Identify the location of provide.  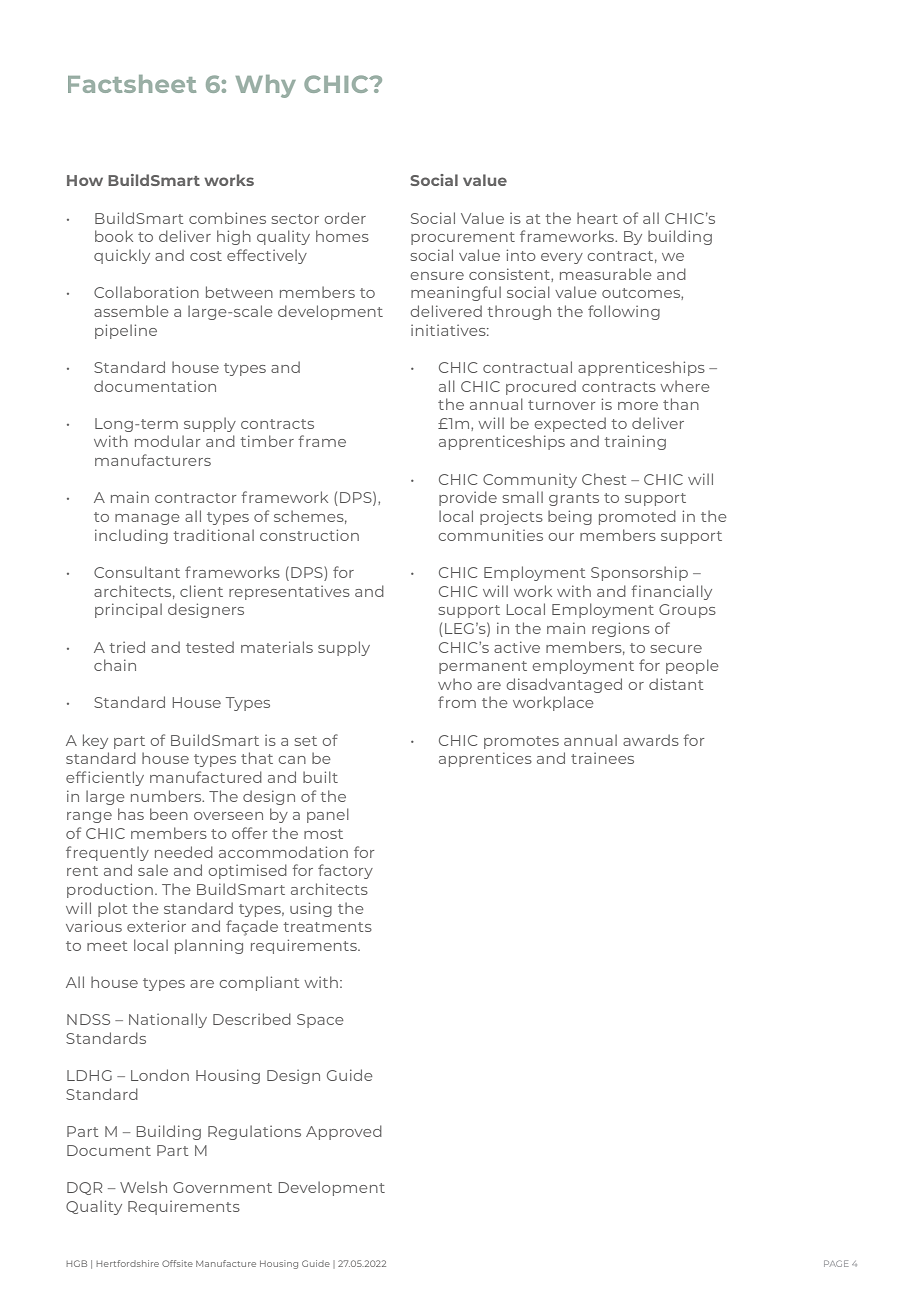
(468, 498).
